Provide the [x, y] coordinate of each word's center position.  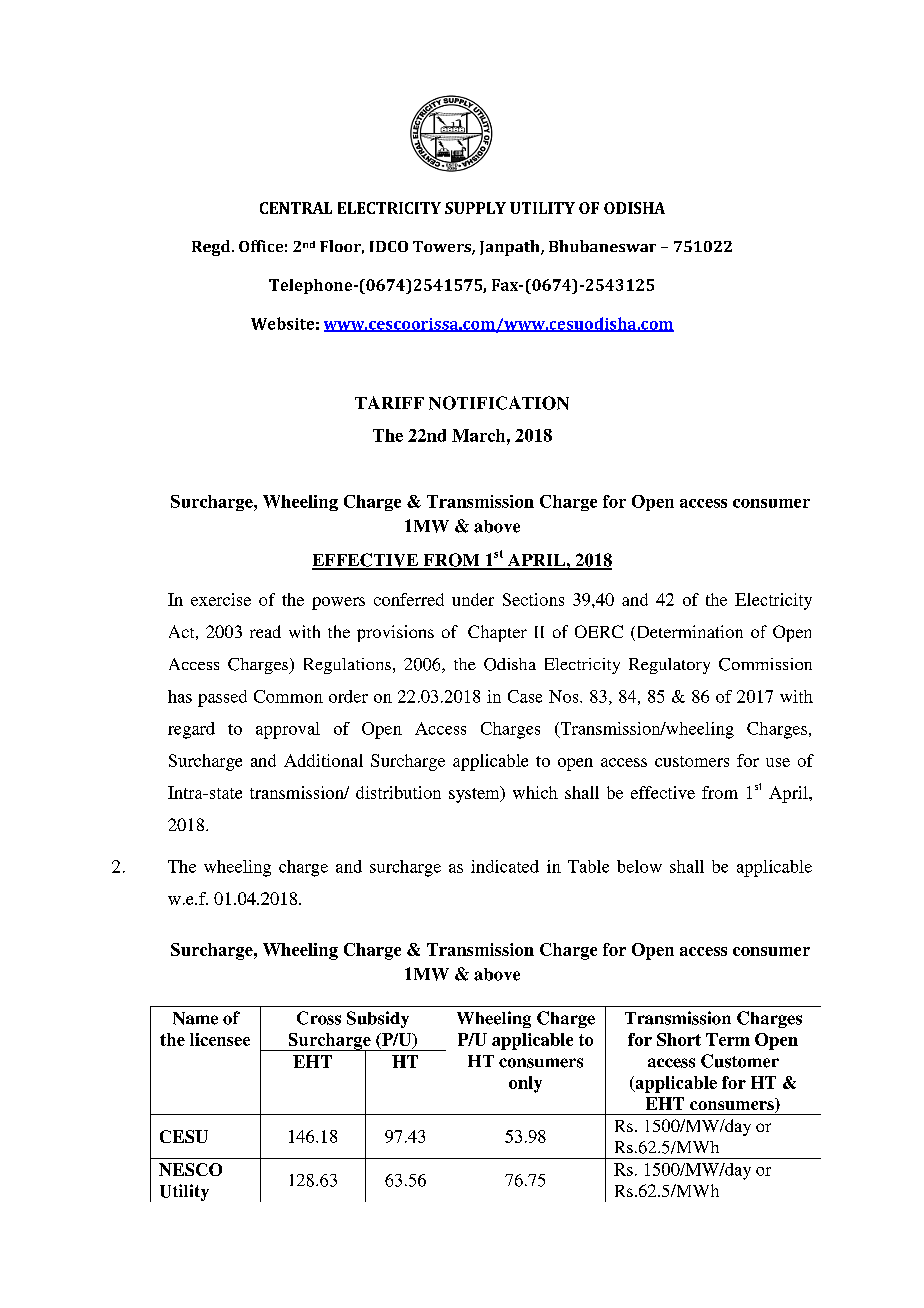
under [473, 599]
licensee [220, 1039]
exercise [221, 599]
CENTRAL [296, 208]
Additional [323, 760]
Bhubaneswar [602, 246]
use [778, 762]
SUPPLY [475, 208]
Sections [533, 599]
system [475, 794]
